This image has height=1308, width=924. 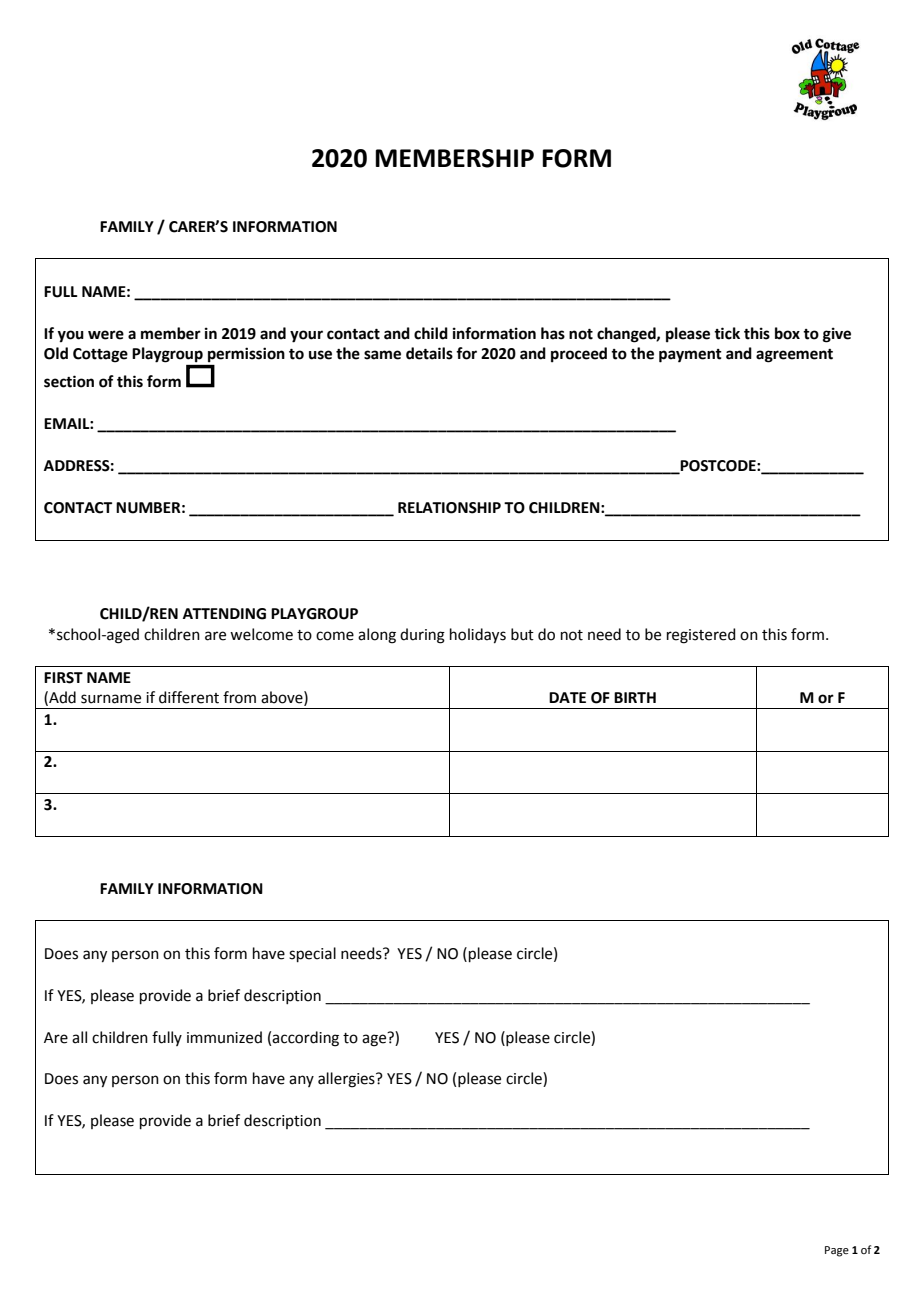 I want to click on BIRTH, so click(x=635, y=697).
